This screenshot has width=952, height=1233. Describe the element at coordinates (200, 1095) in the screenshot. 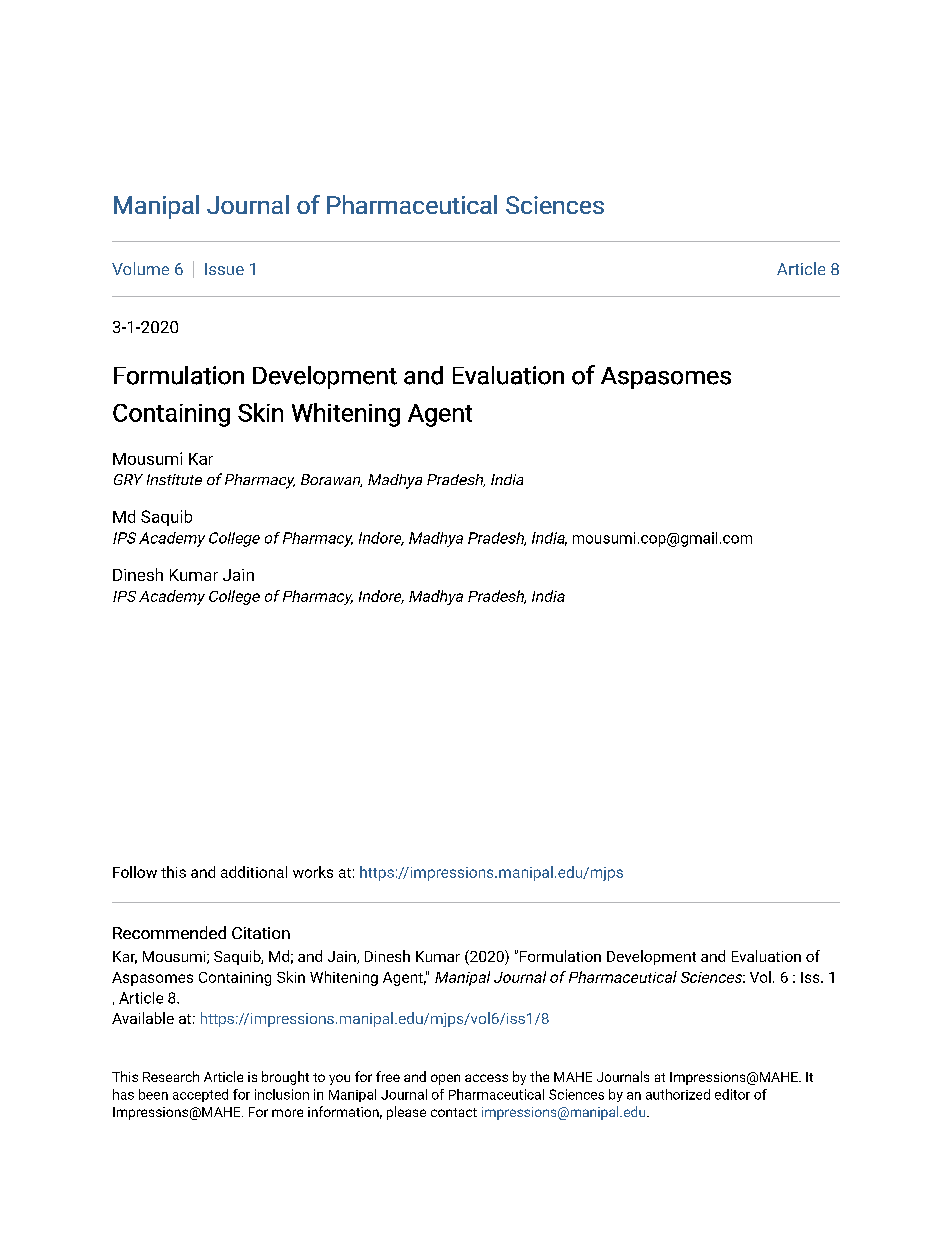

I see `accepted` at that location.
